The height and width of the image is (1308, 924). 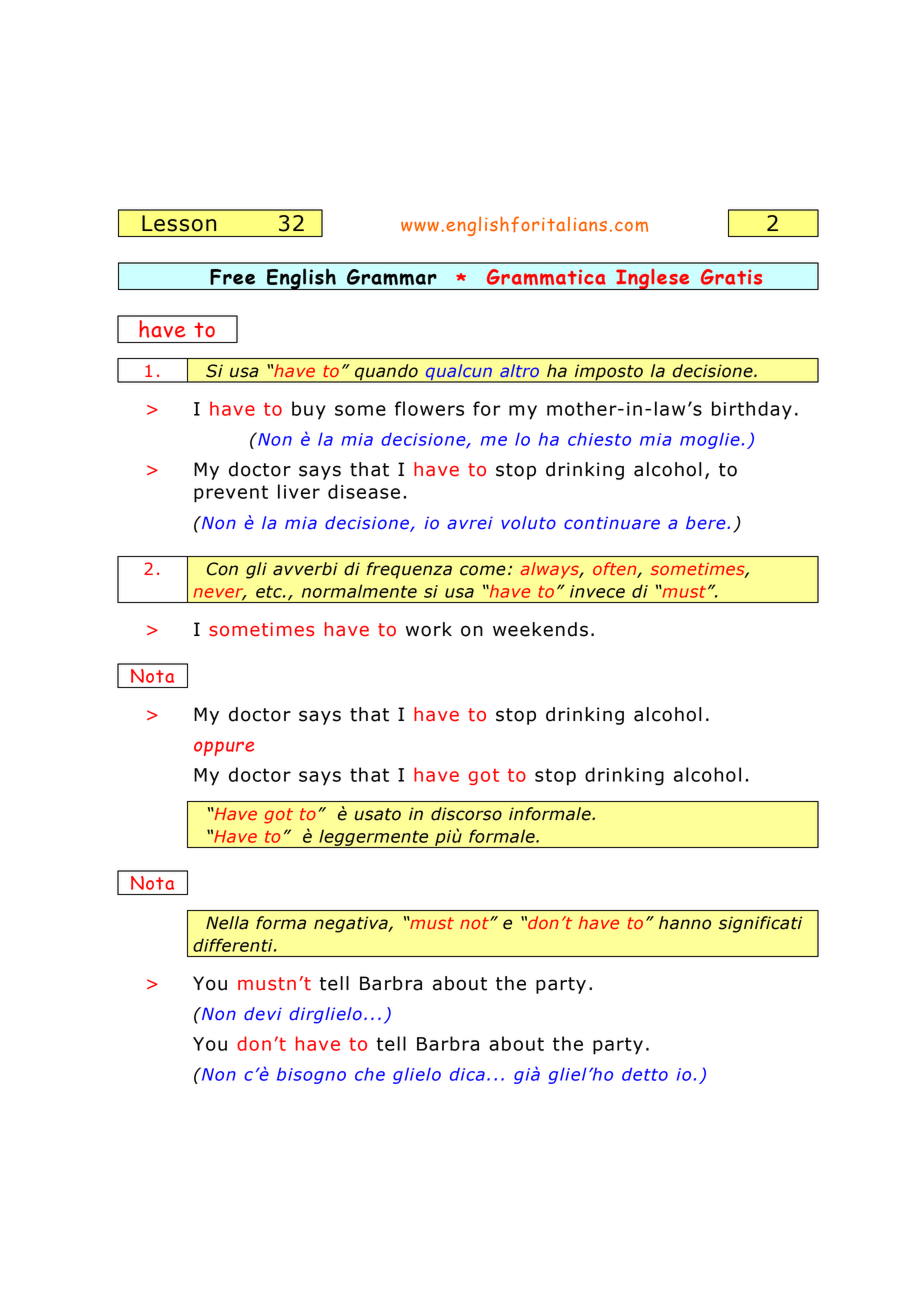 I want to click on Free, so click(x=232, y=277).
